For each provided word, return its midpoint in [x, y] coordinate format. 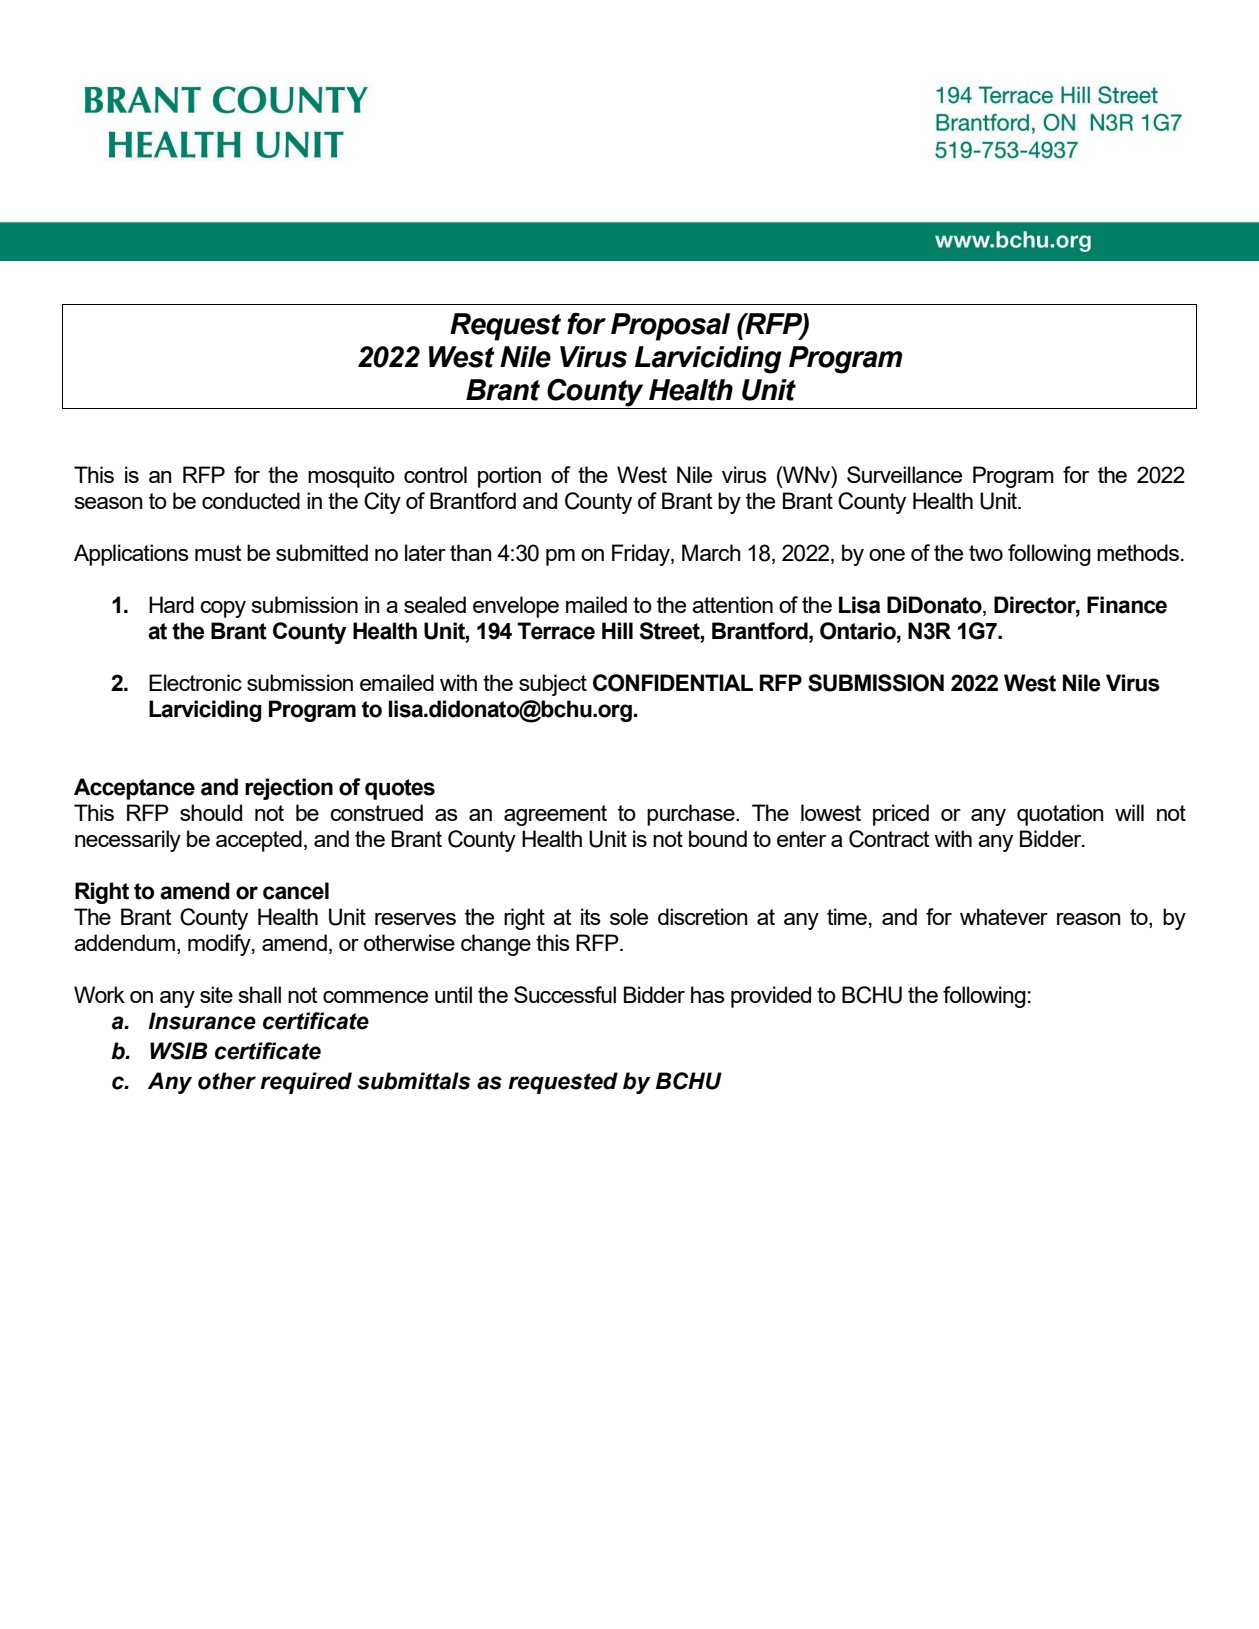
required [306, 1083]
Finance [1127, 605]
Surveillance [904, 474]
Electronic [195, 682]
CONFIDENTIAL [673, 683]
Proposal [670, 327]
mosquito [351, 477]
